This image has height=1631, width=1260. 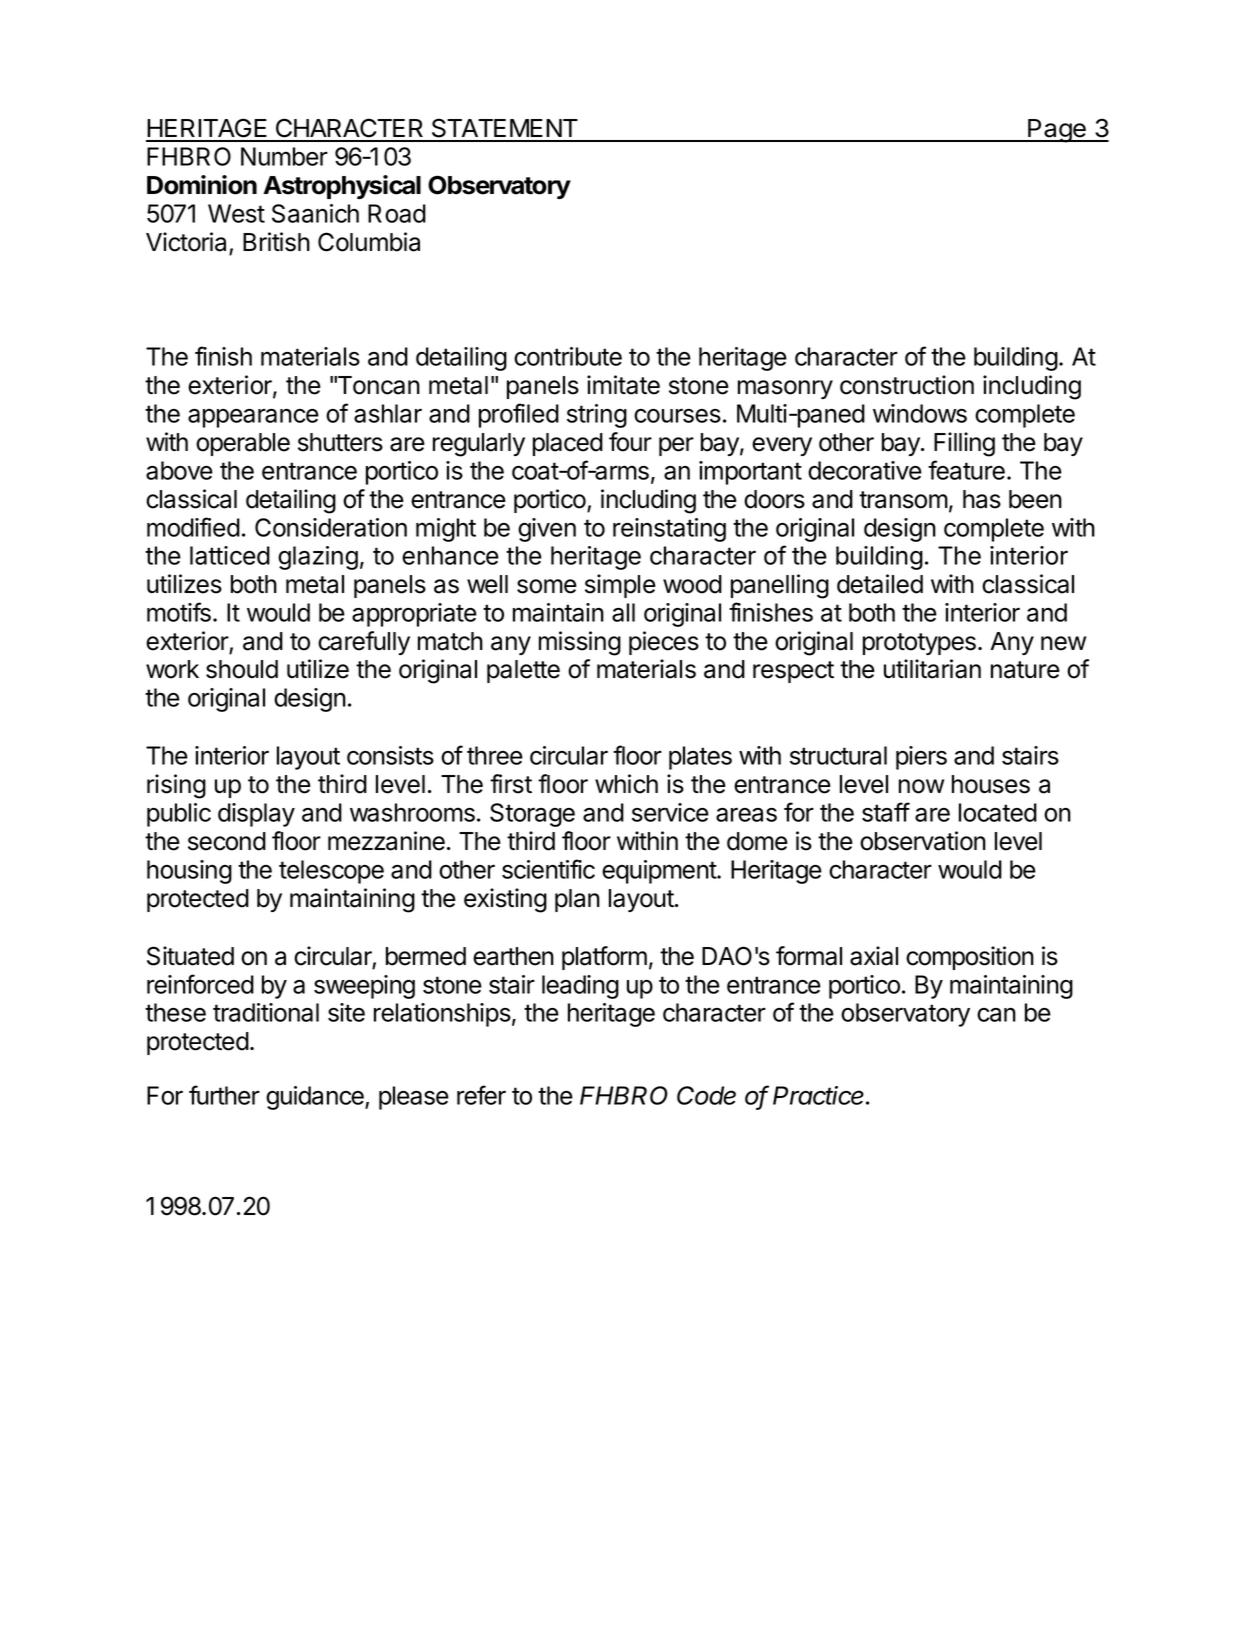 What do you see at coordinates (316, 1098) in the image?
I see `guidance` at bounding box center [316, 1098].
